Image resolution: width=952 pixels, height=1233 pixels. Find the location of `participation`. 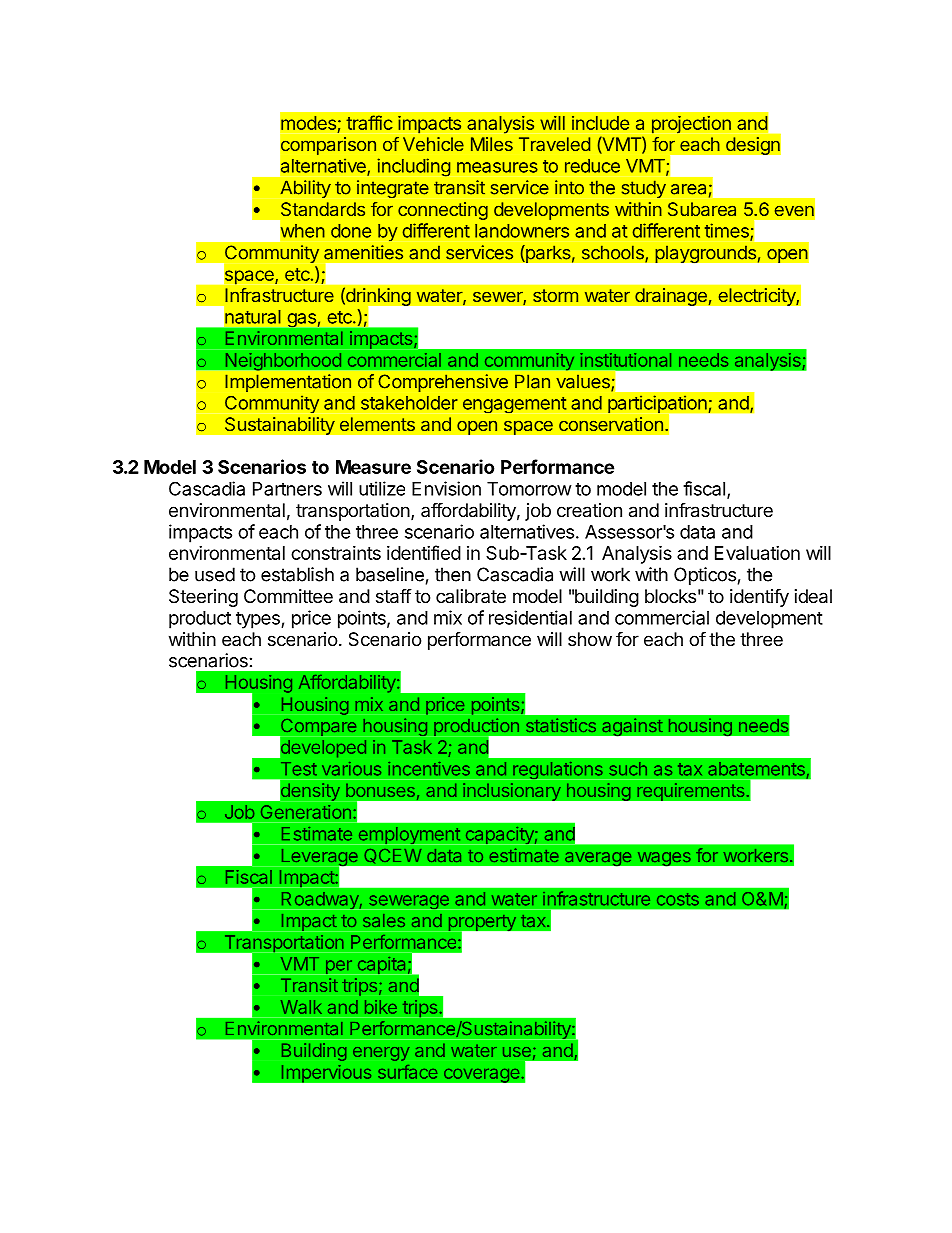

participation is located at coordinates (658, 405).
